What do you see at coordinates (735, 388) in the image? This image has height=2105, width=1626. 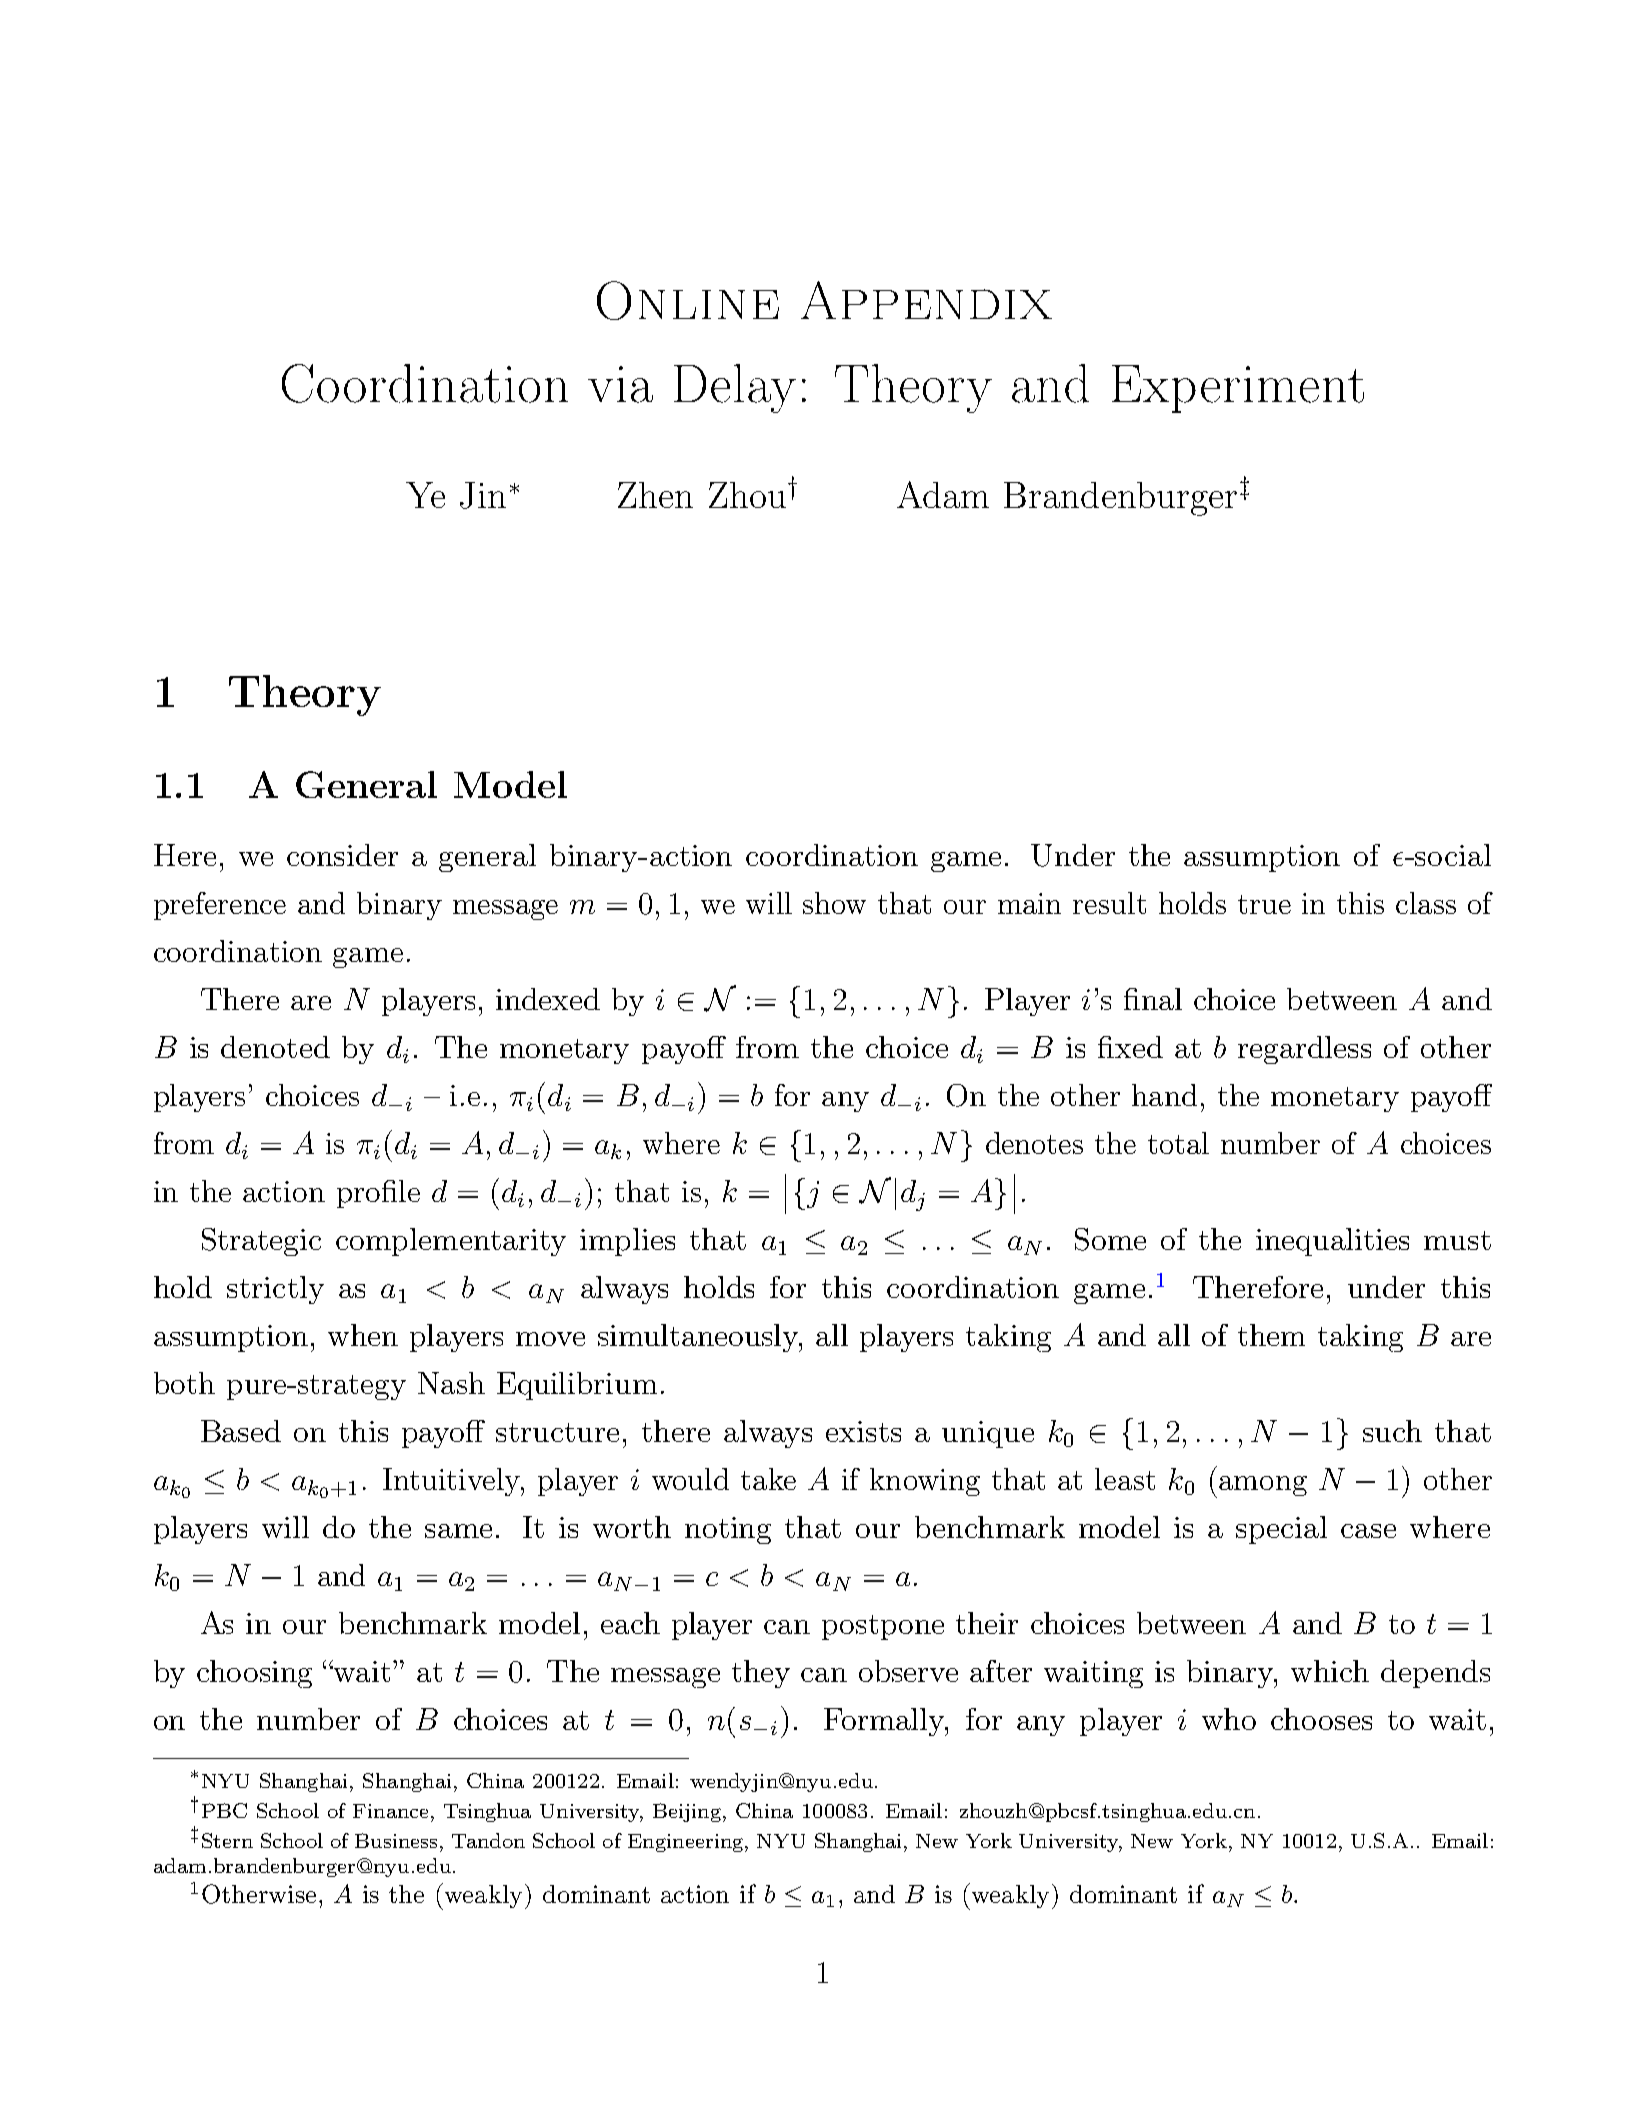 I see `Delay` at bounding box center [735, 388].
